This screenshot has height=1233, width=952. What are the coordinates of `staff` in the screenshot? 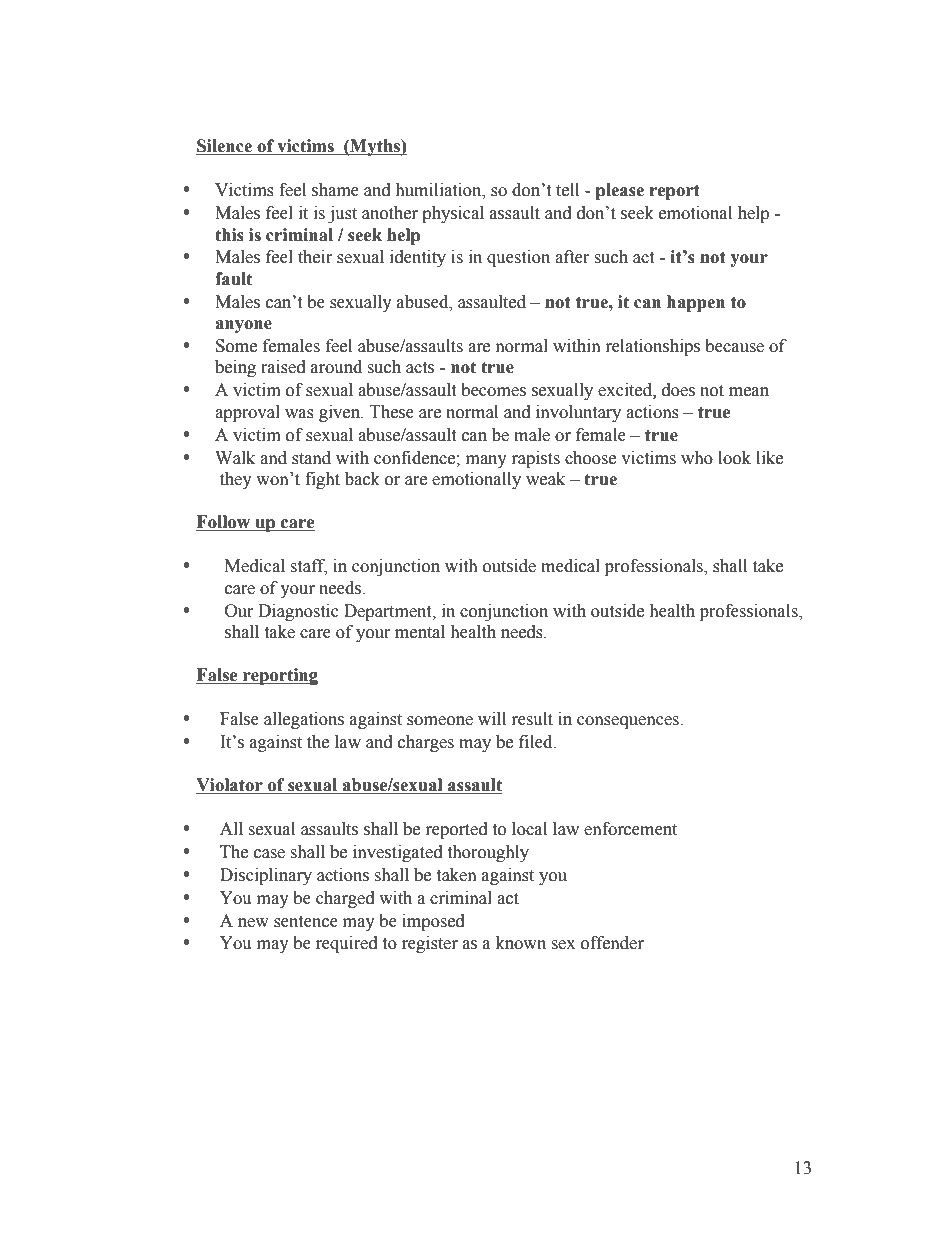 It's located at (308, 567).
